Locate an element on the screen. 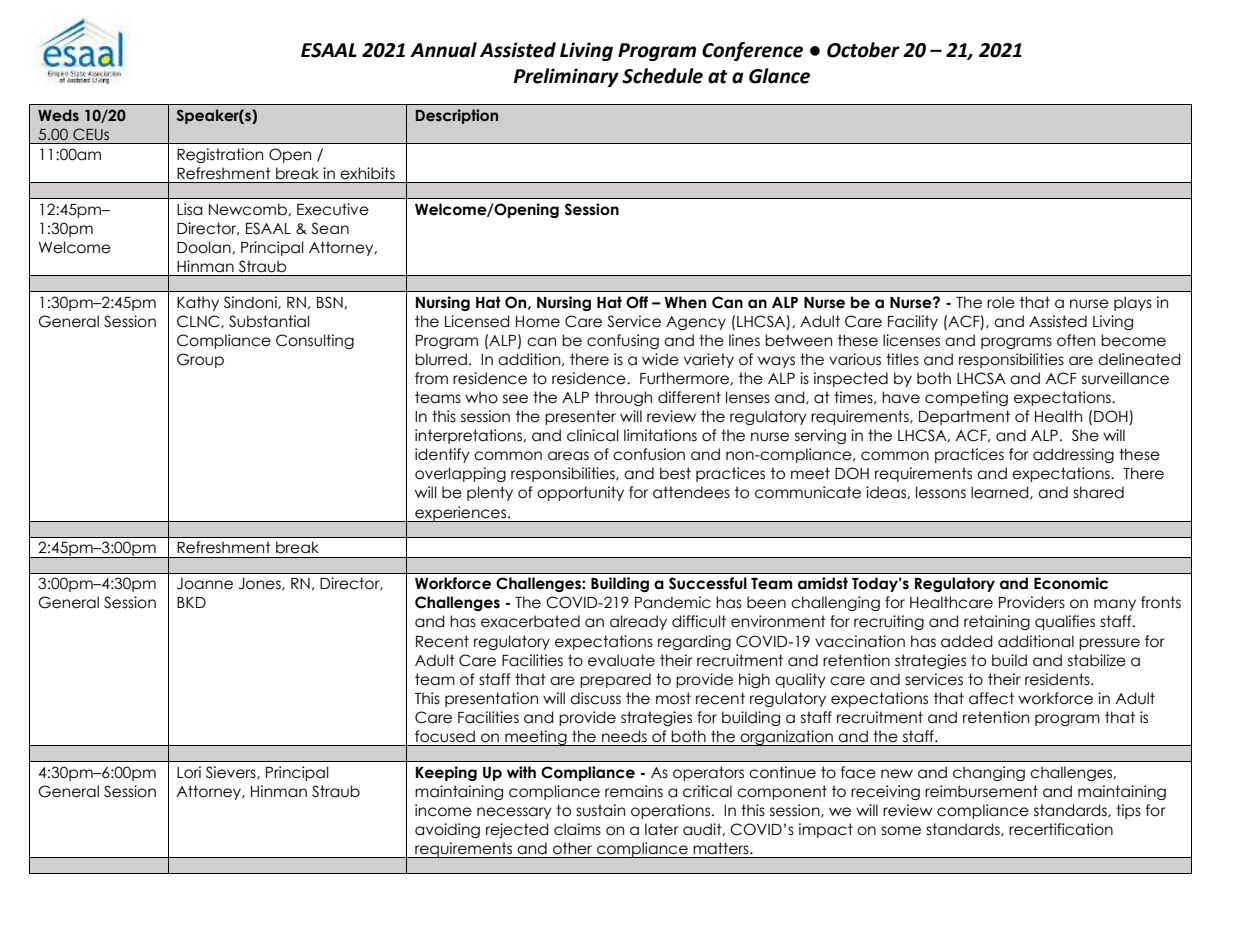 This screenshot has width=1233, height=952. October is located at coordinates (863, 50).
